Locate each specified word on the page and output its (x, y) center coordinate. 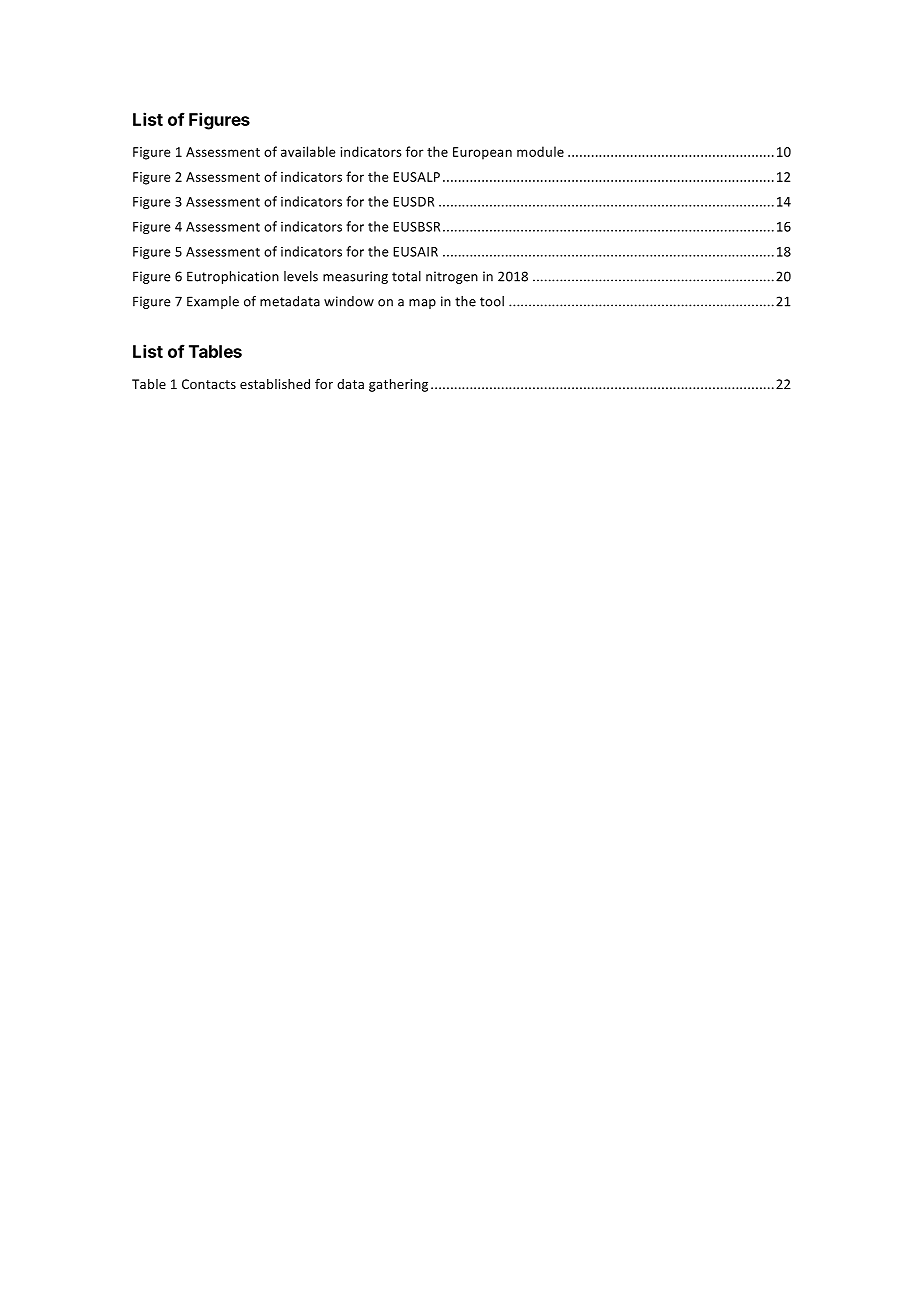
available (308, 151)
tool (492, 301)
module (540, 151)
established (275, 384)
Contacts (209, 384)
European (482, 153)
